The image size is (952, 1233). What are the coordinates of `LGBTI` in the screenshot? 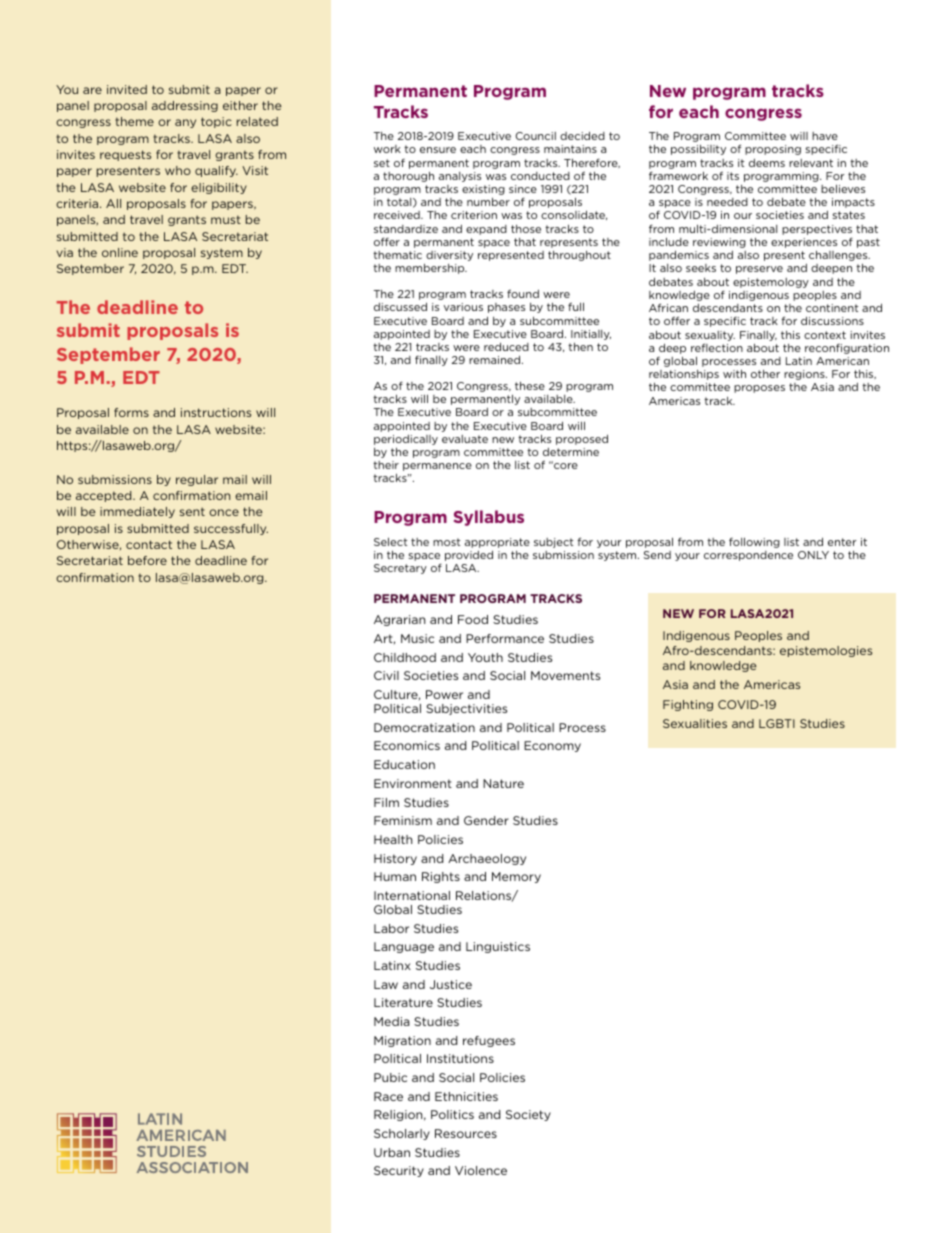 It's located at (777, 723).
